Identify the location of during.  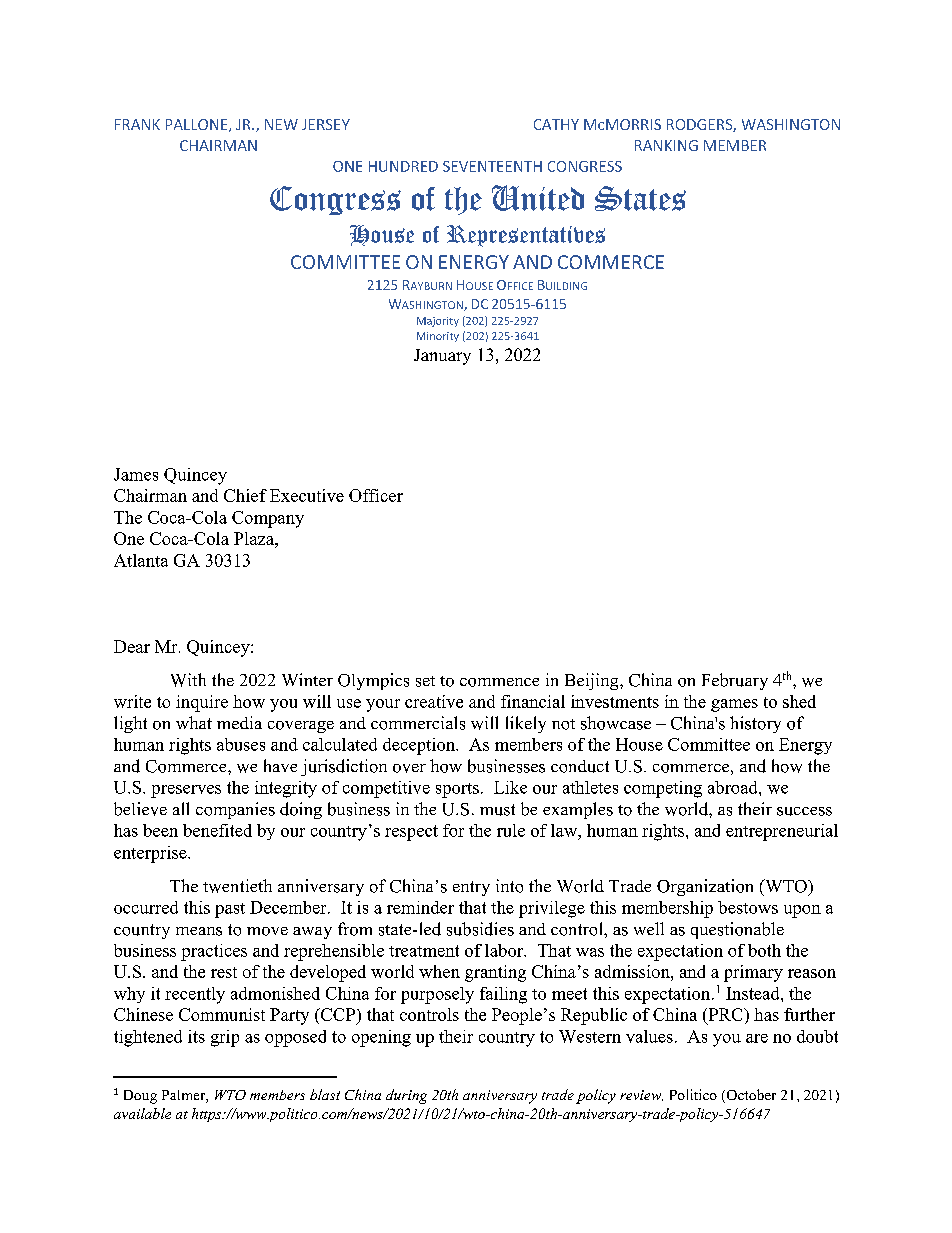
(406, 1096).
